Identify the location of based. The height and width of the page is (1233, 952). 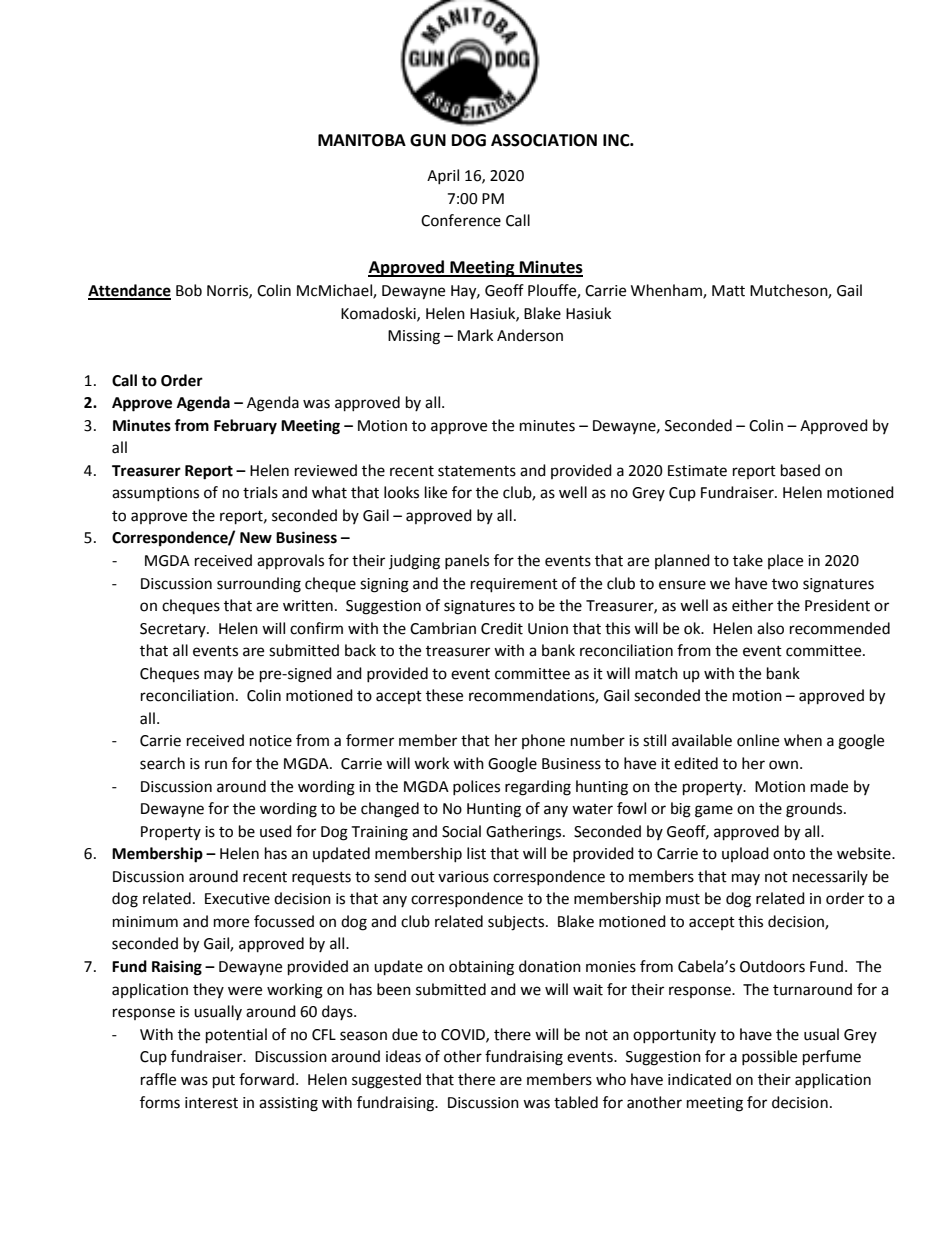
(800, 470).
